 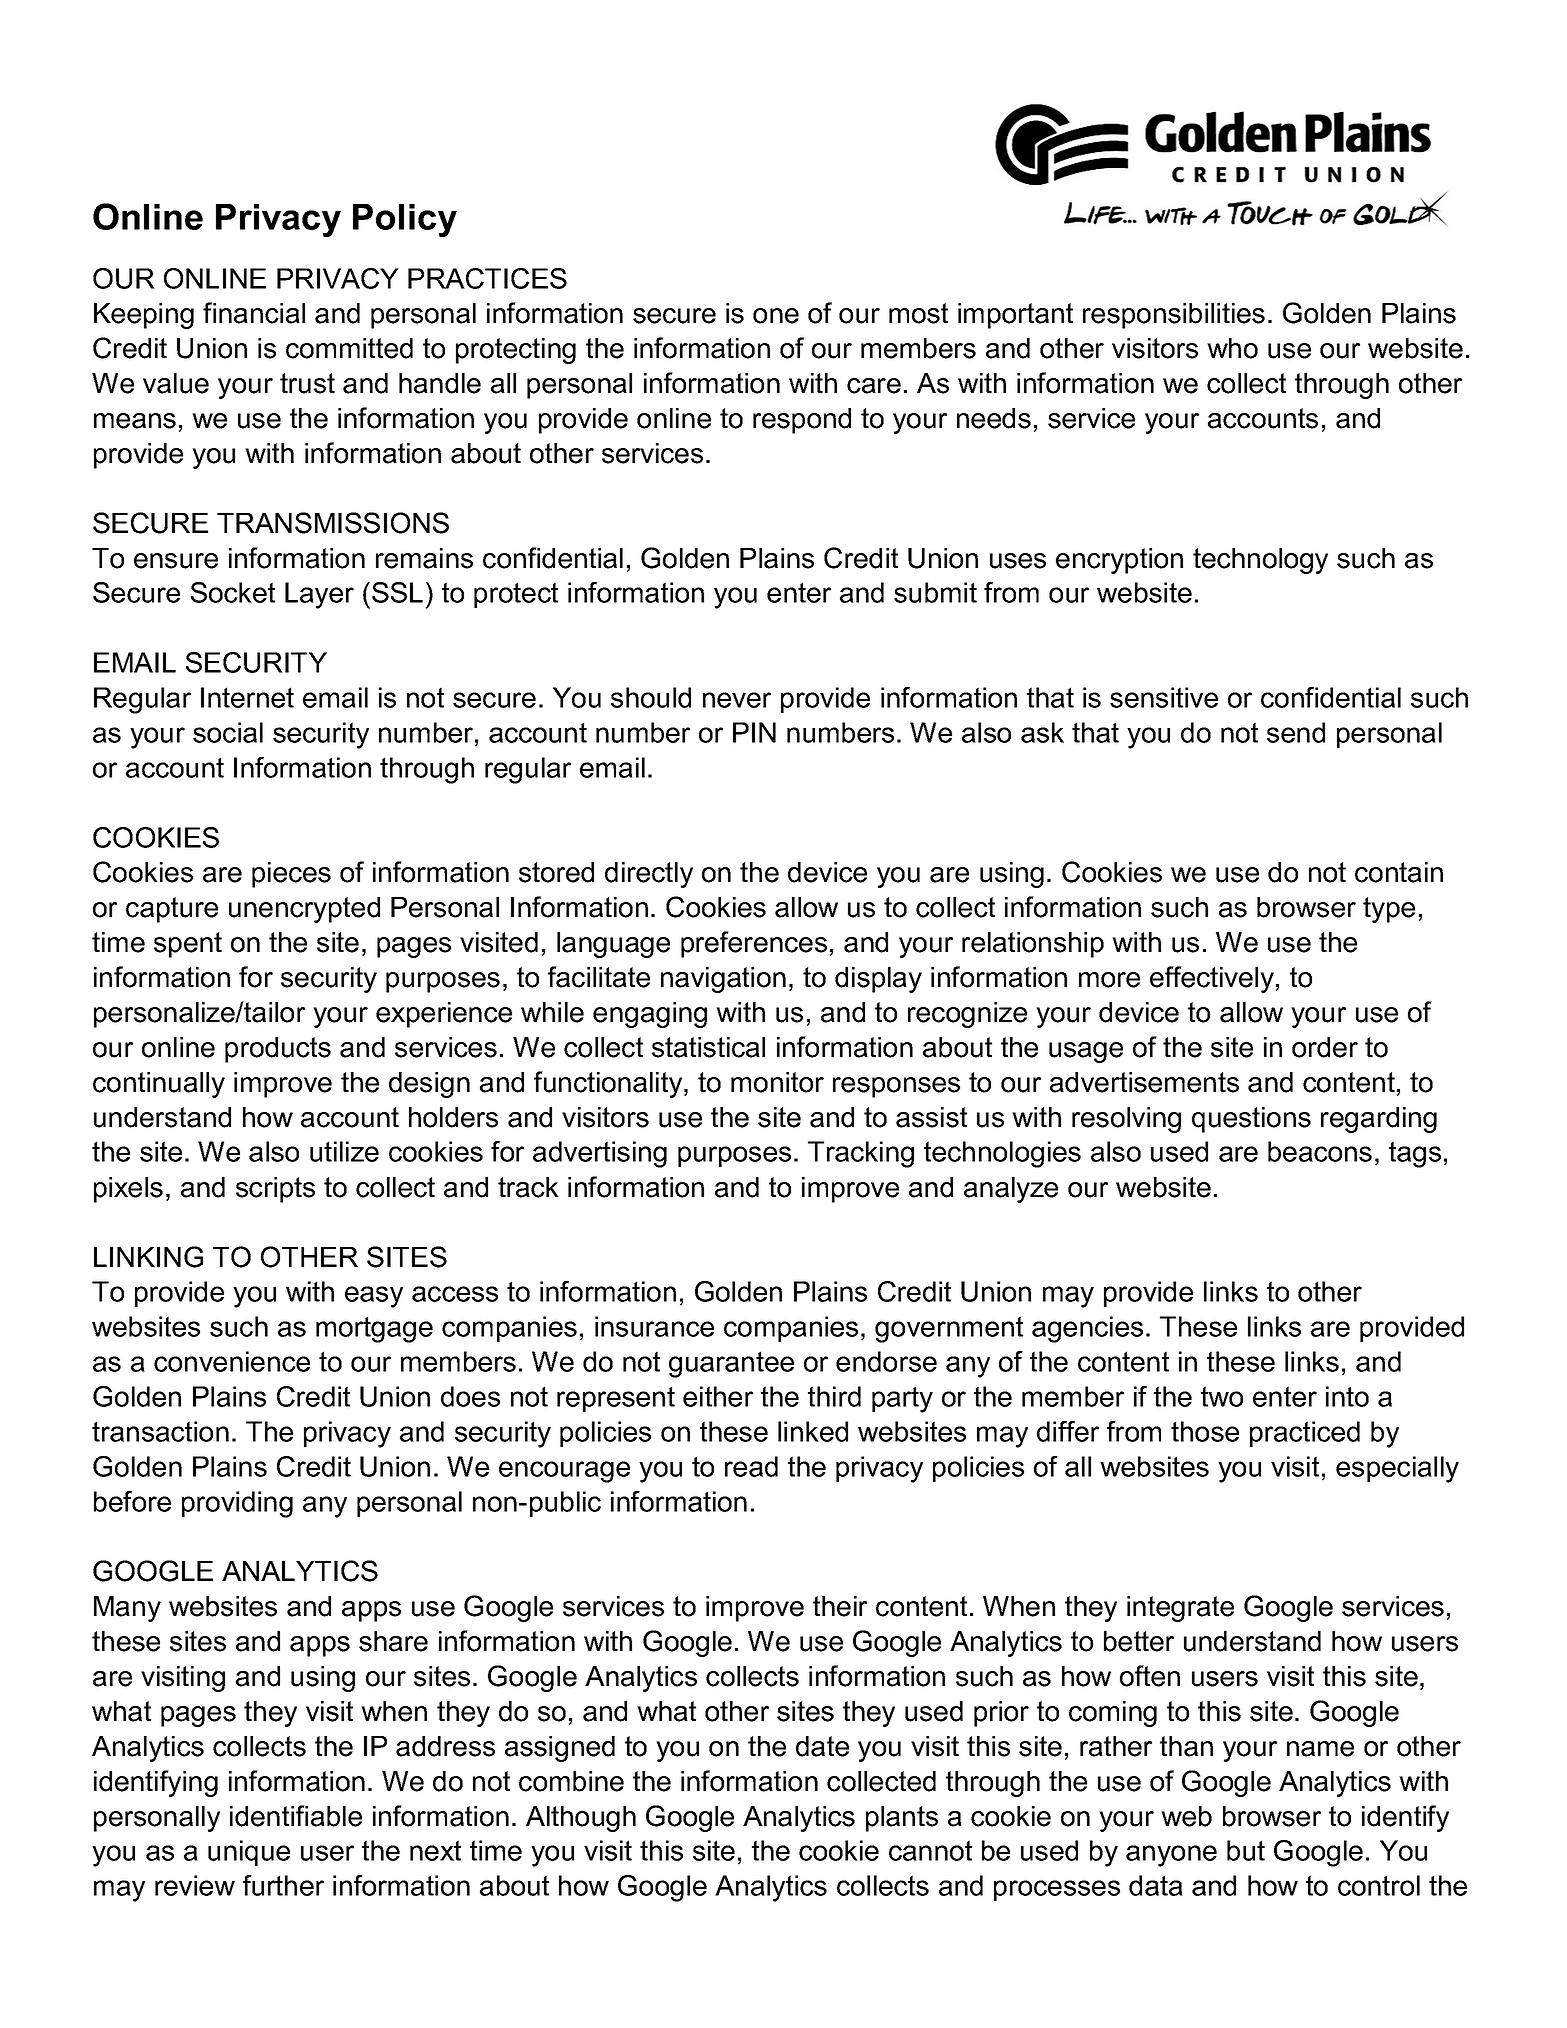 I want to click on Internet, so click(x=247, y=697).
